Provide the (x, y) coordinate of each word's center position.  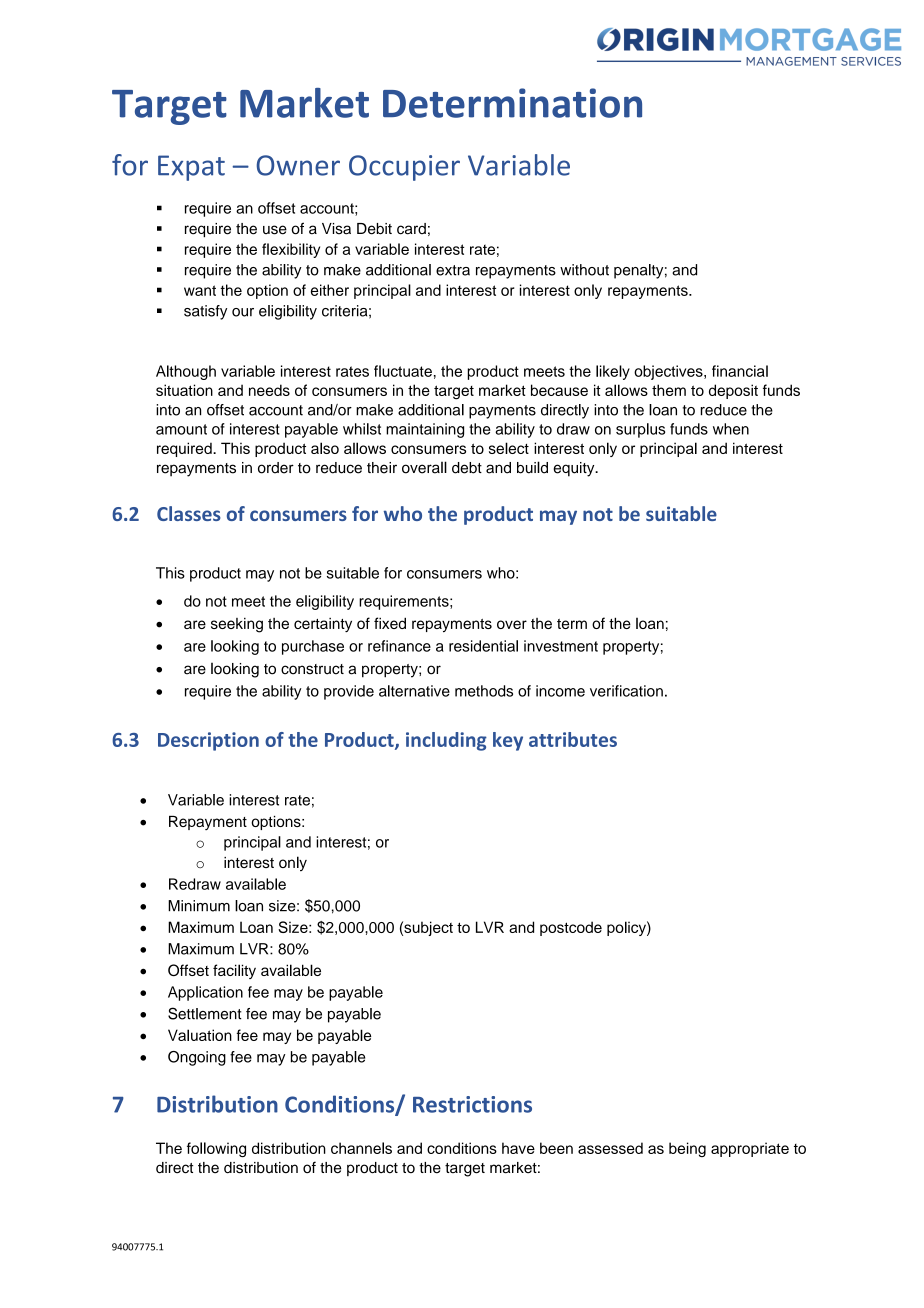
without (584, 270)
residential (483, 646)
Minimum (199, 906)
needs (269, 390)
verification (626, 691)
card (411, 229)
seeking (237, 625)
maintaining (425, 430)
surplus (640, 430)
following (216, 1149)
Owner (298, 165)
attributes (573, 739)
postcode (571, 928)
